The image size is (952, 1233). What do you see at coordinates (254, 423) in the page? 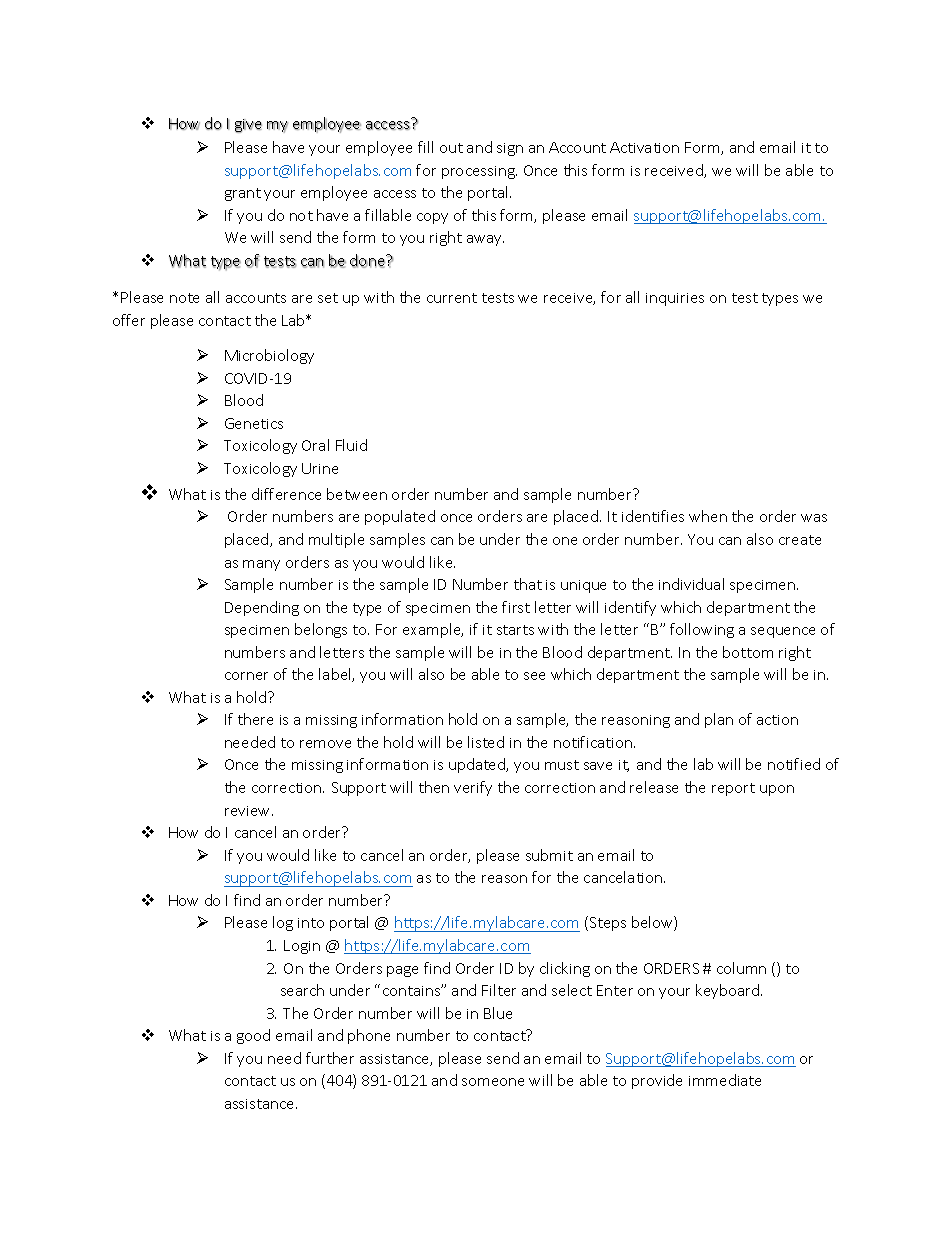
I see `Genetics` at bounding box center [254, 423].
